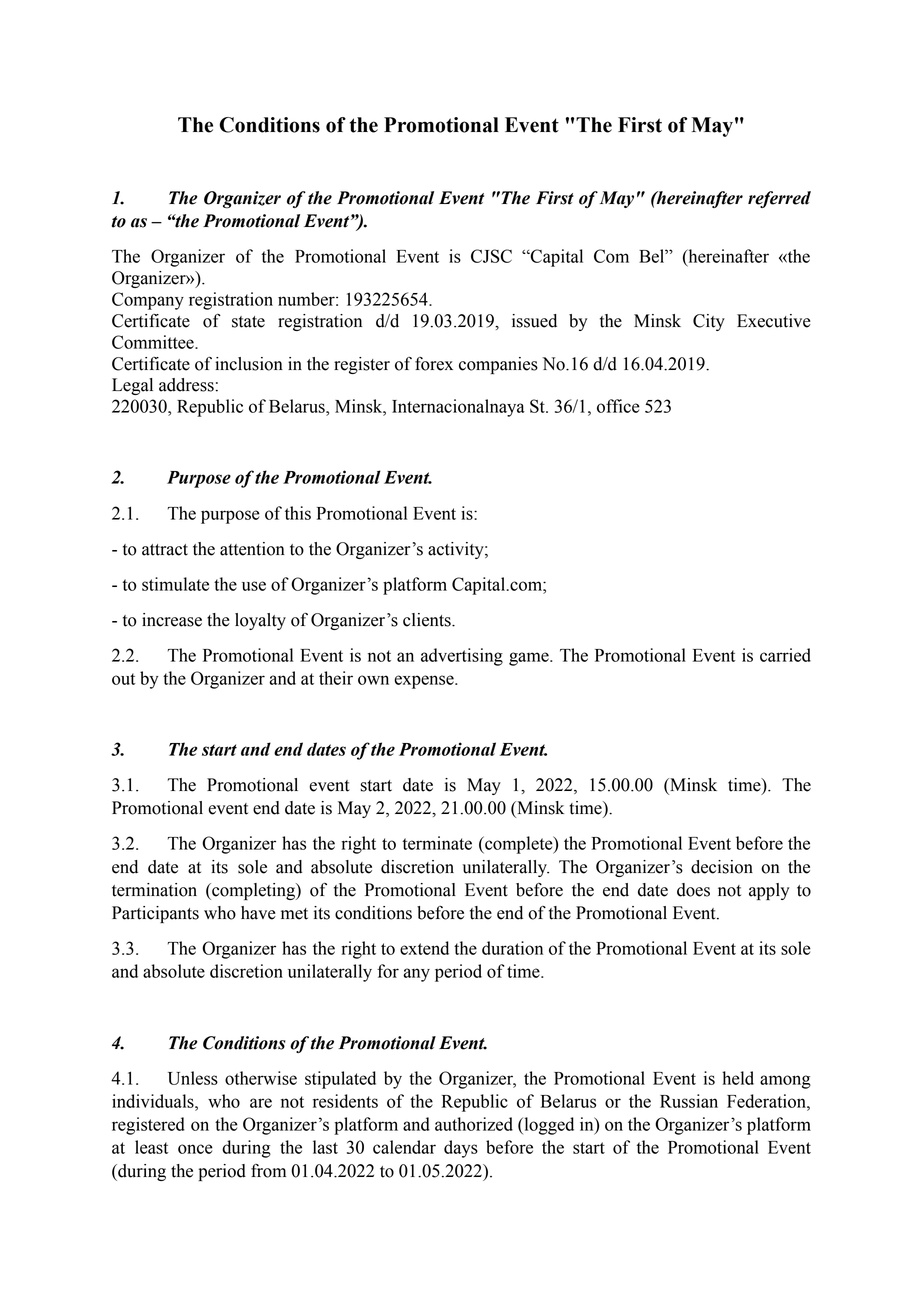 This screenshot has height=1307, width=924. Describe the element at coordinates (785, 655) in the screenshot. I see `carried` at that location.
